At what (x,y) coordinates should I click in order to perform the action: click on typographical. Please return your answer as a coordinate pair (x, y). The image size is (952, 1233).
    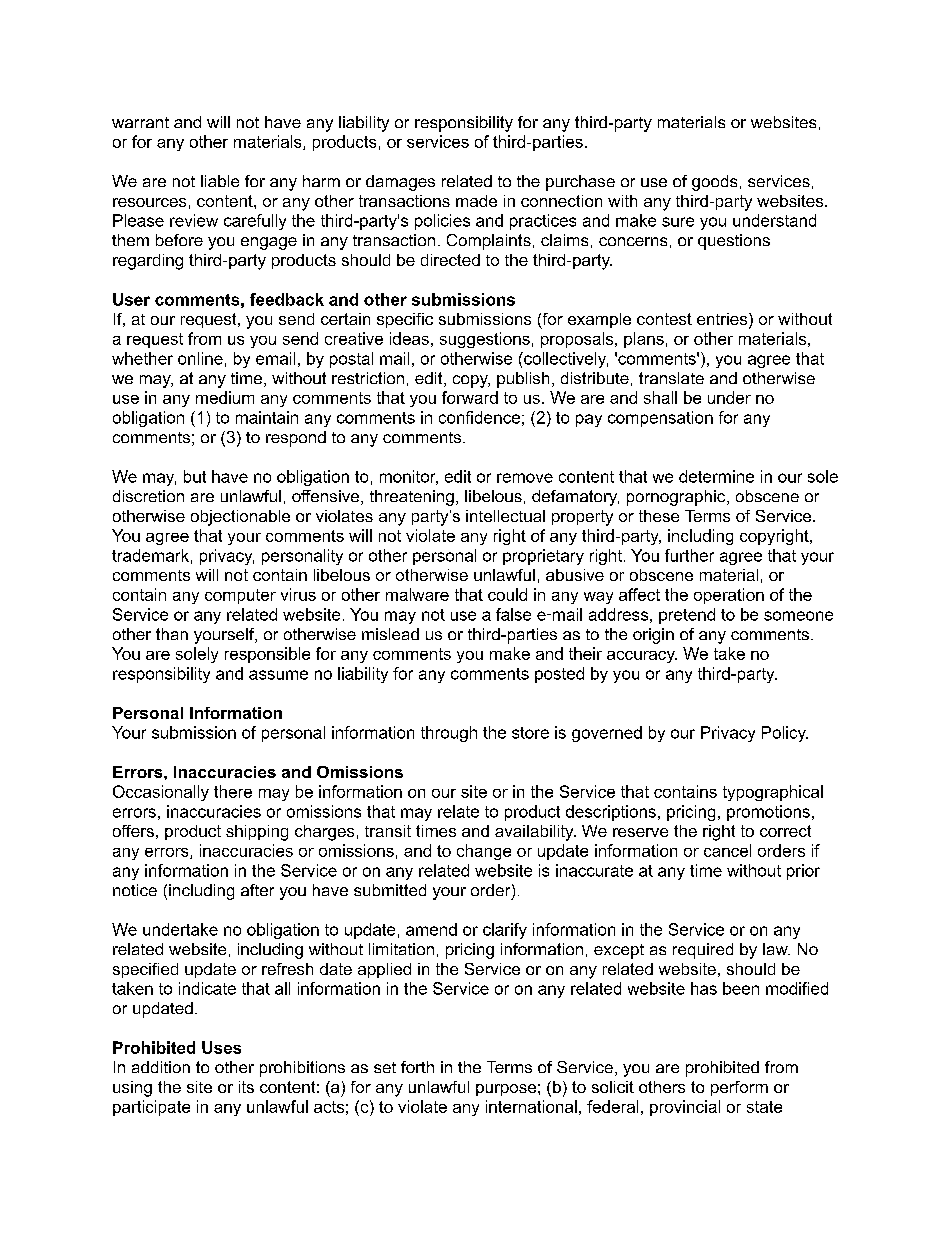
    Looking at the image, I should click on (773, 793).
